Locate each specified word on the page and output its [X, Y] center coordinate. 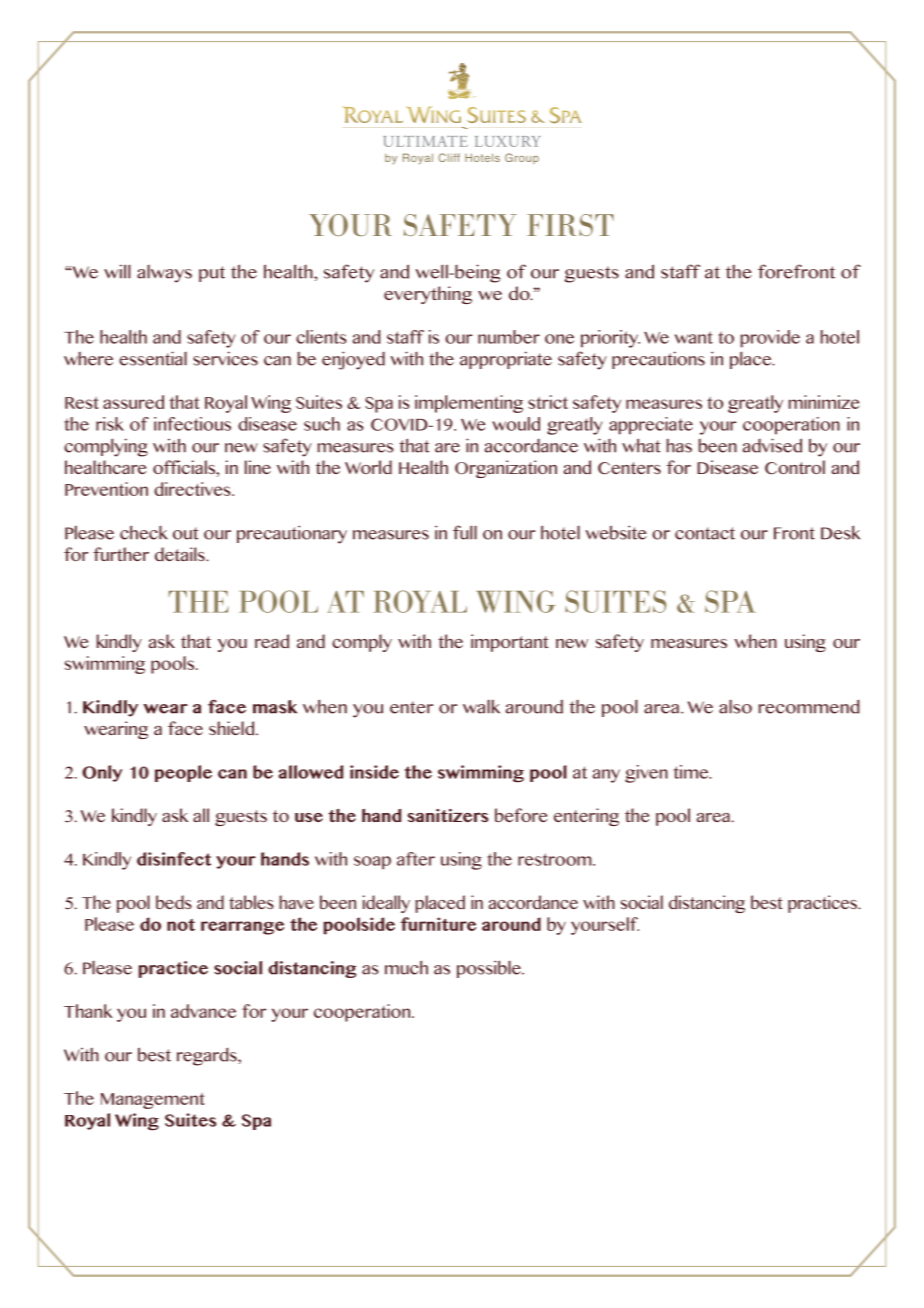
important [509, 643]
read [272, 641]
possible [490, 969]
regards [208, 1056]
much [406, 967]
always [164, 274]
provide [770, 339]
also [735, 707]
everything [428, 295]
